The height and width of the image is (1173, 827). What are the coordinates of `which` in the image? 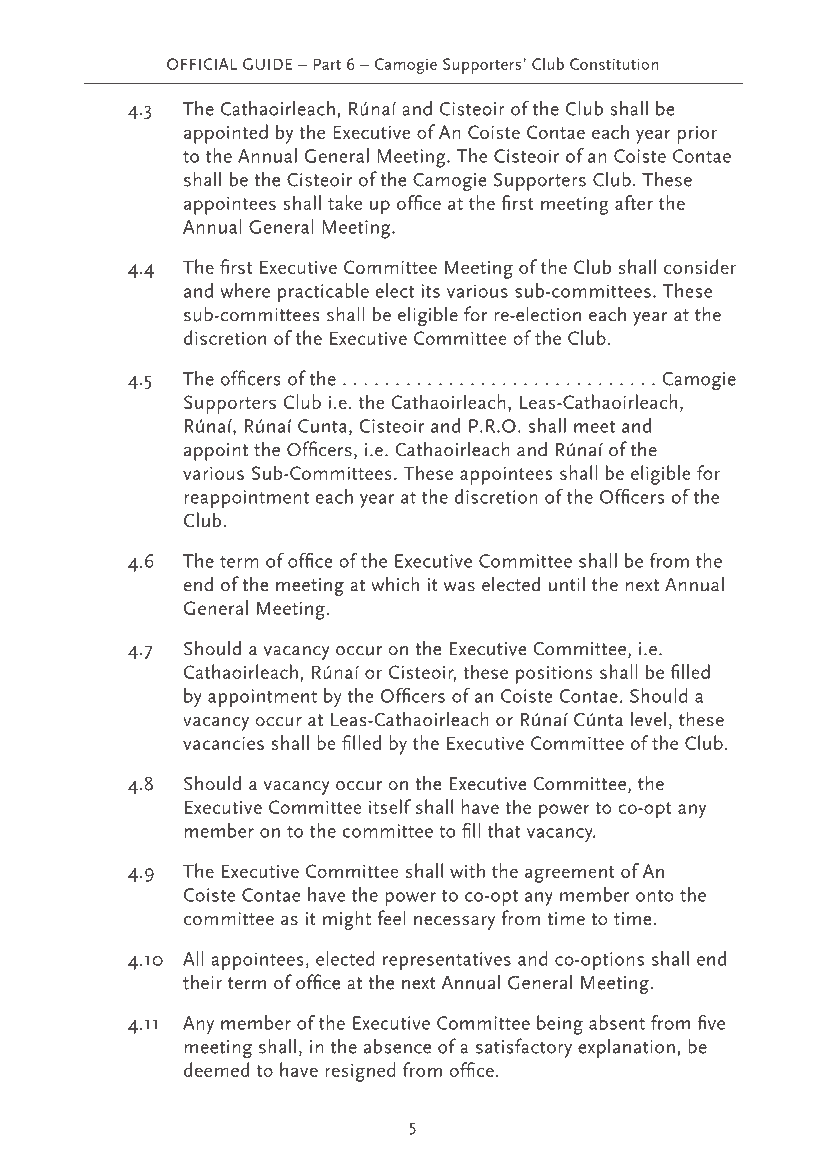 It's located at (395, 584).
